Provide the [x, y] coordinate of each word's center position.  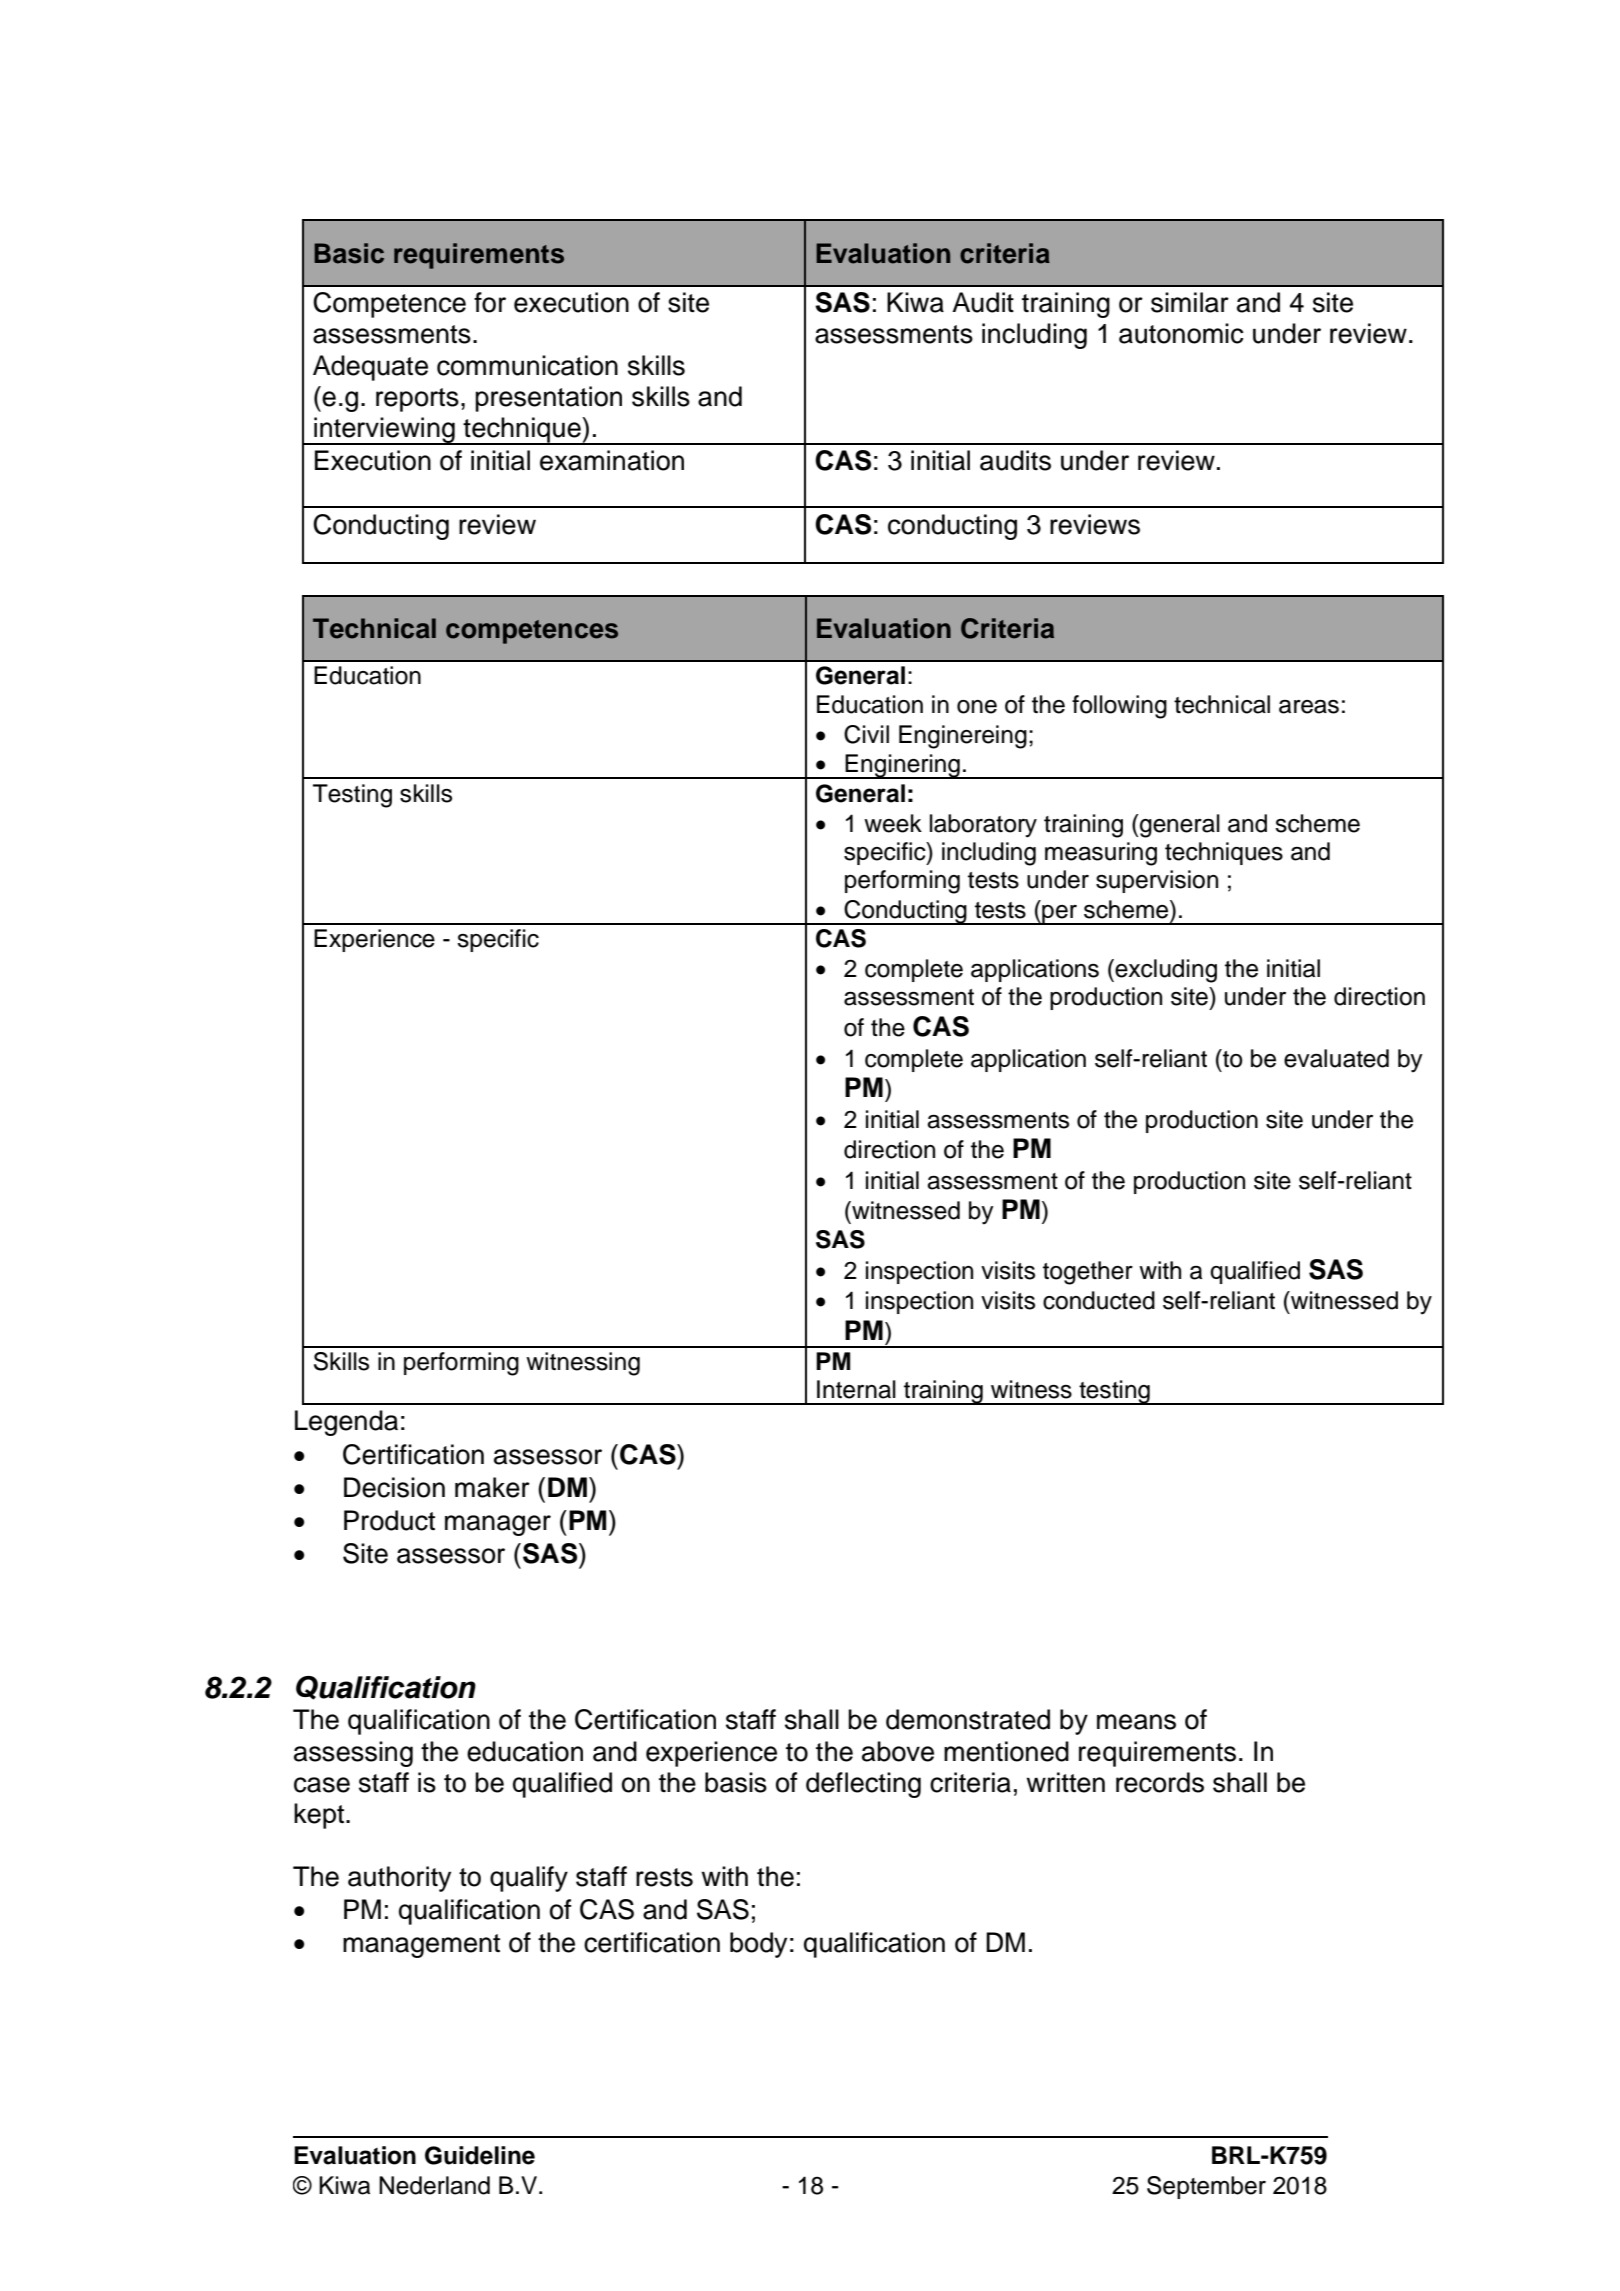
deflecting [863, 1785]
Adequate [370, 368]
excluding [1165, 971]
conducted [1099, 1300]
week [893, 823]
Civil [866, 734]
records [1160, 1782]
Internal [856, 1389]
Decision [394, 1487]
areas [1309, 707]
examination [612, 460]
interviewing [384, 431]
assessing [353, 1754]
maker [492, 1487]
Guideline [480, 2155]
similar [1190, 302]
